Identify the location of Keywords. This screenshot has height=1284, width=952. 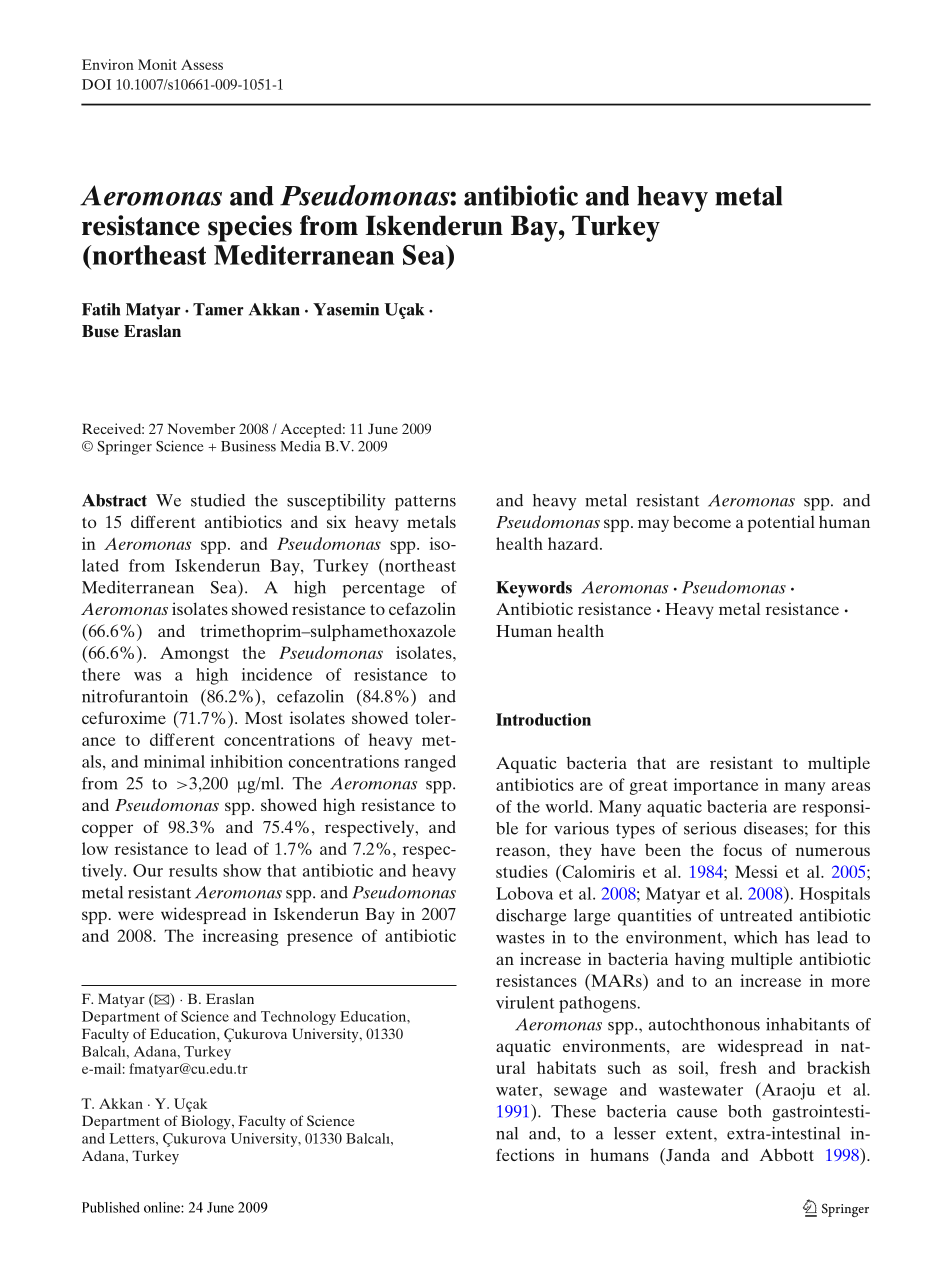
(534, 589).
